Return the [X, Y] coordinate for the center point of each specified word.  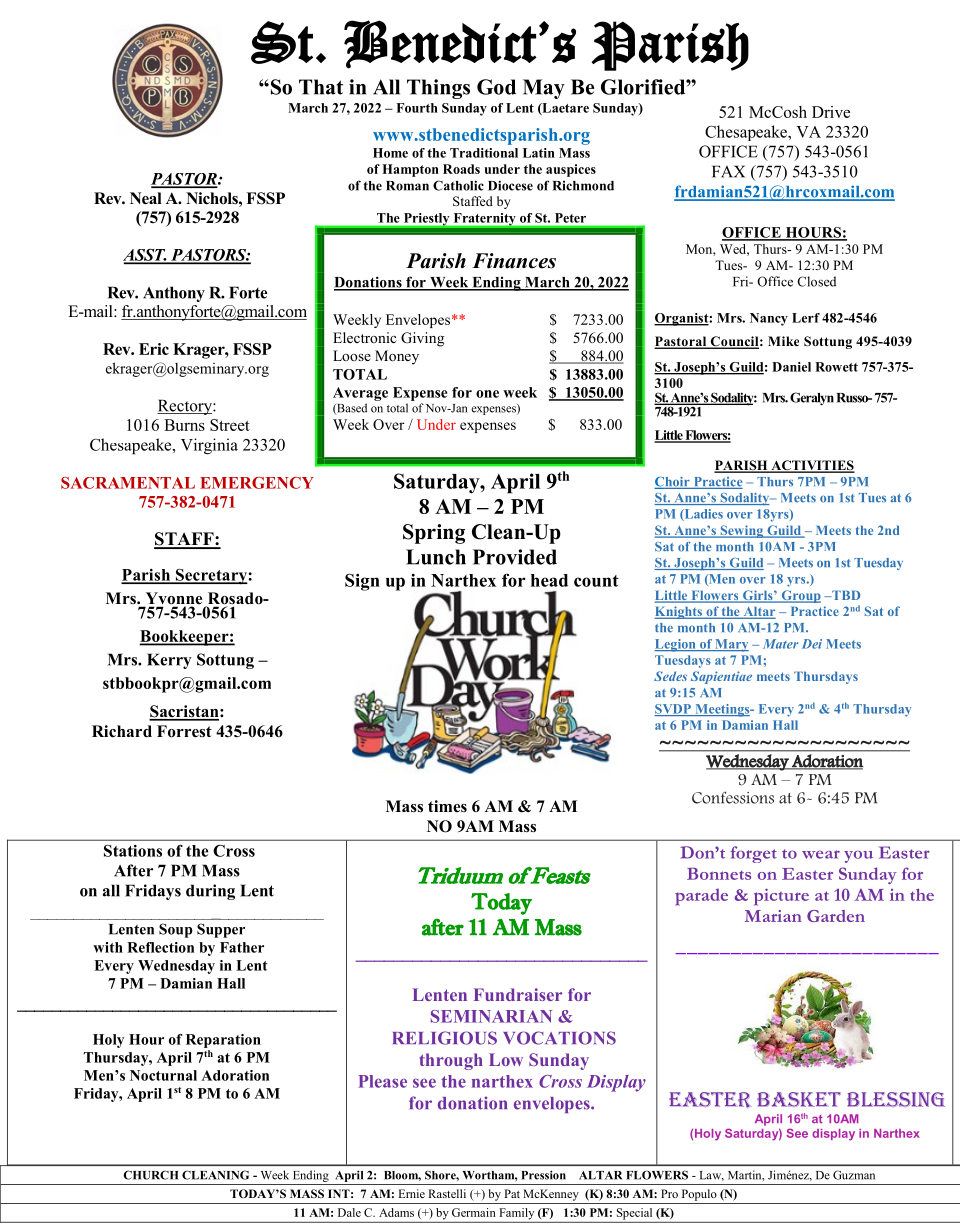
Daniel [791, 367]
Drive [831, 112]
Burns [184, 425]
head [549, 580]
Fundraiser [518, 994]
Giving [422, 339]
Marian [773, 916]
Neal [146, 198]
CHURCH [151, 1175]
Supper [221, 930]
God [496, 87]
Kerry [169, 661]
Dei [812, 644]
